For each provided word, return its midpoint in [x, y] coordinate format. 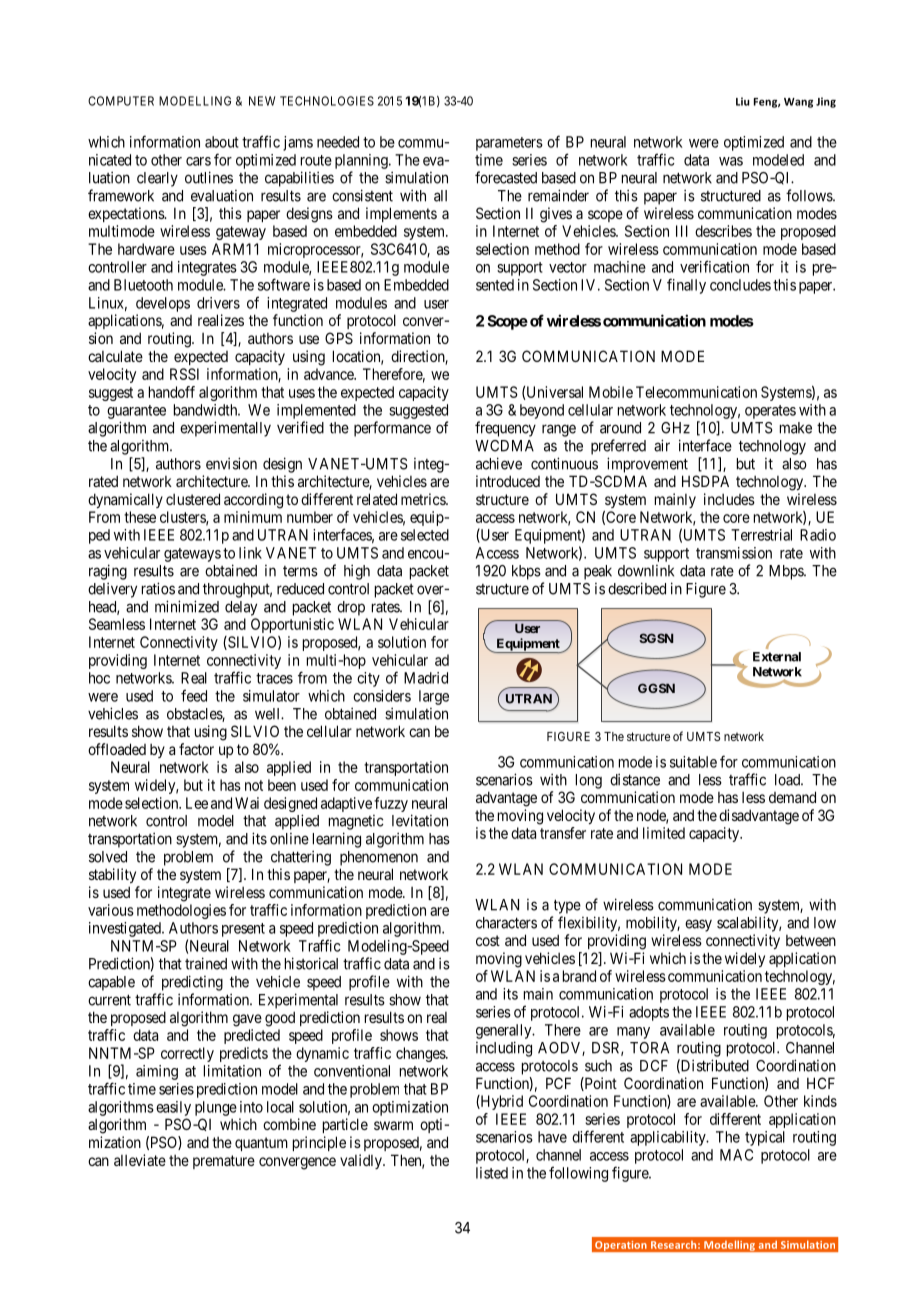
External [777, 657]
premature [224, 1162]
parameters [509, 144]
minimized [187, 606]
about [222, 142]
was [731, 161]
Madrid [426, 678]
